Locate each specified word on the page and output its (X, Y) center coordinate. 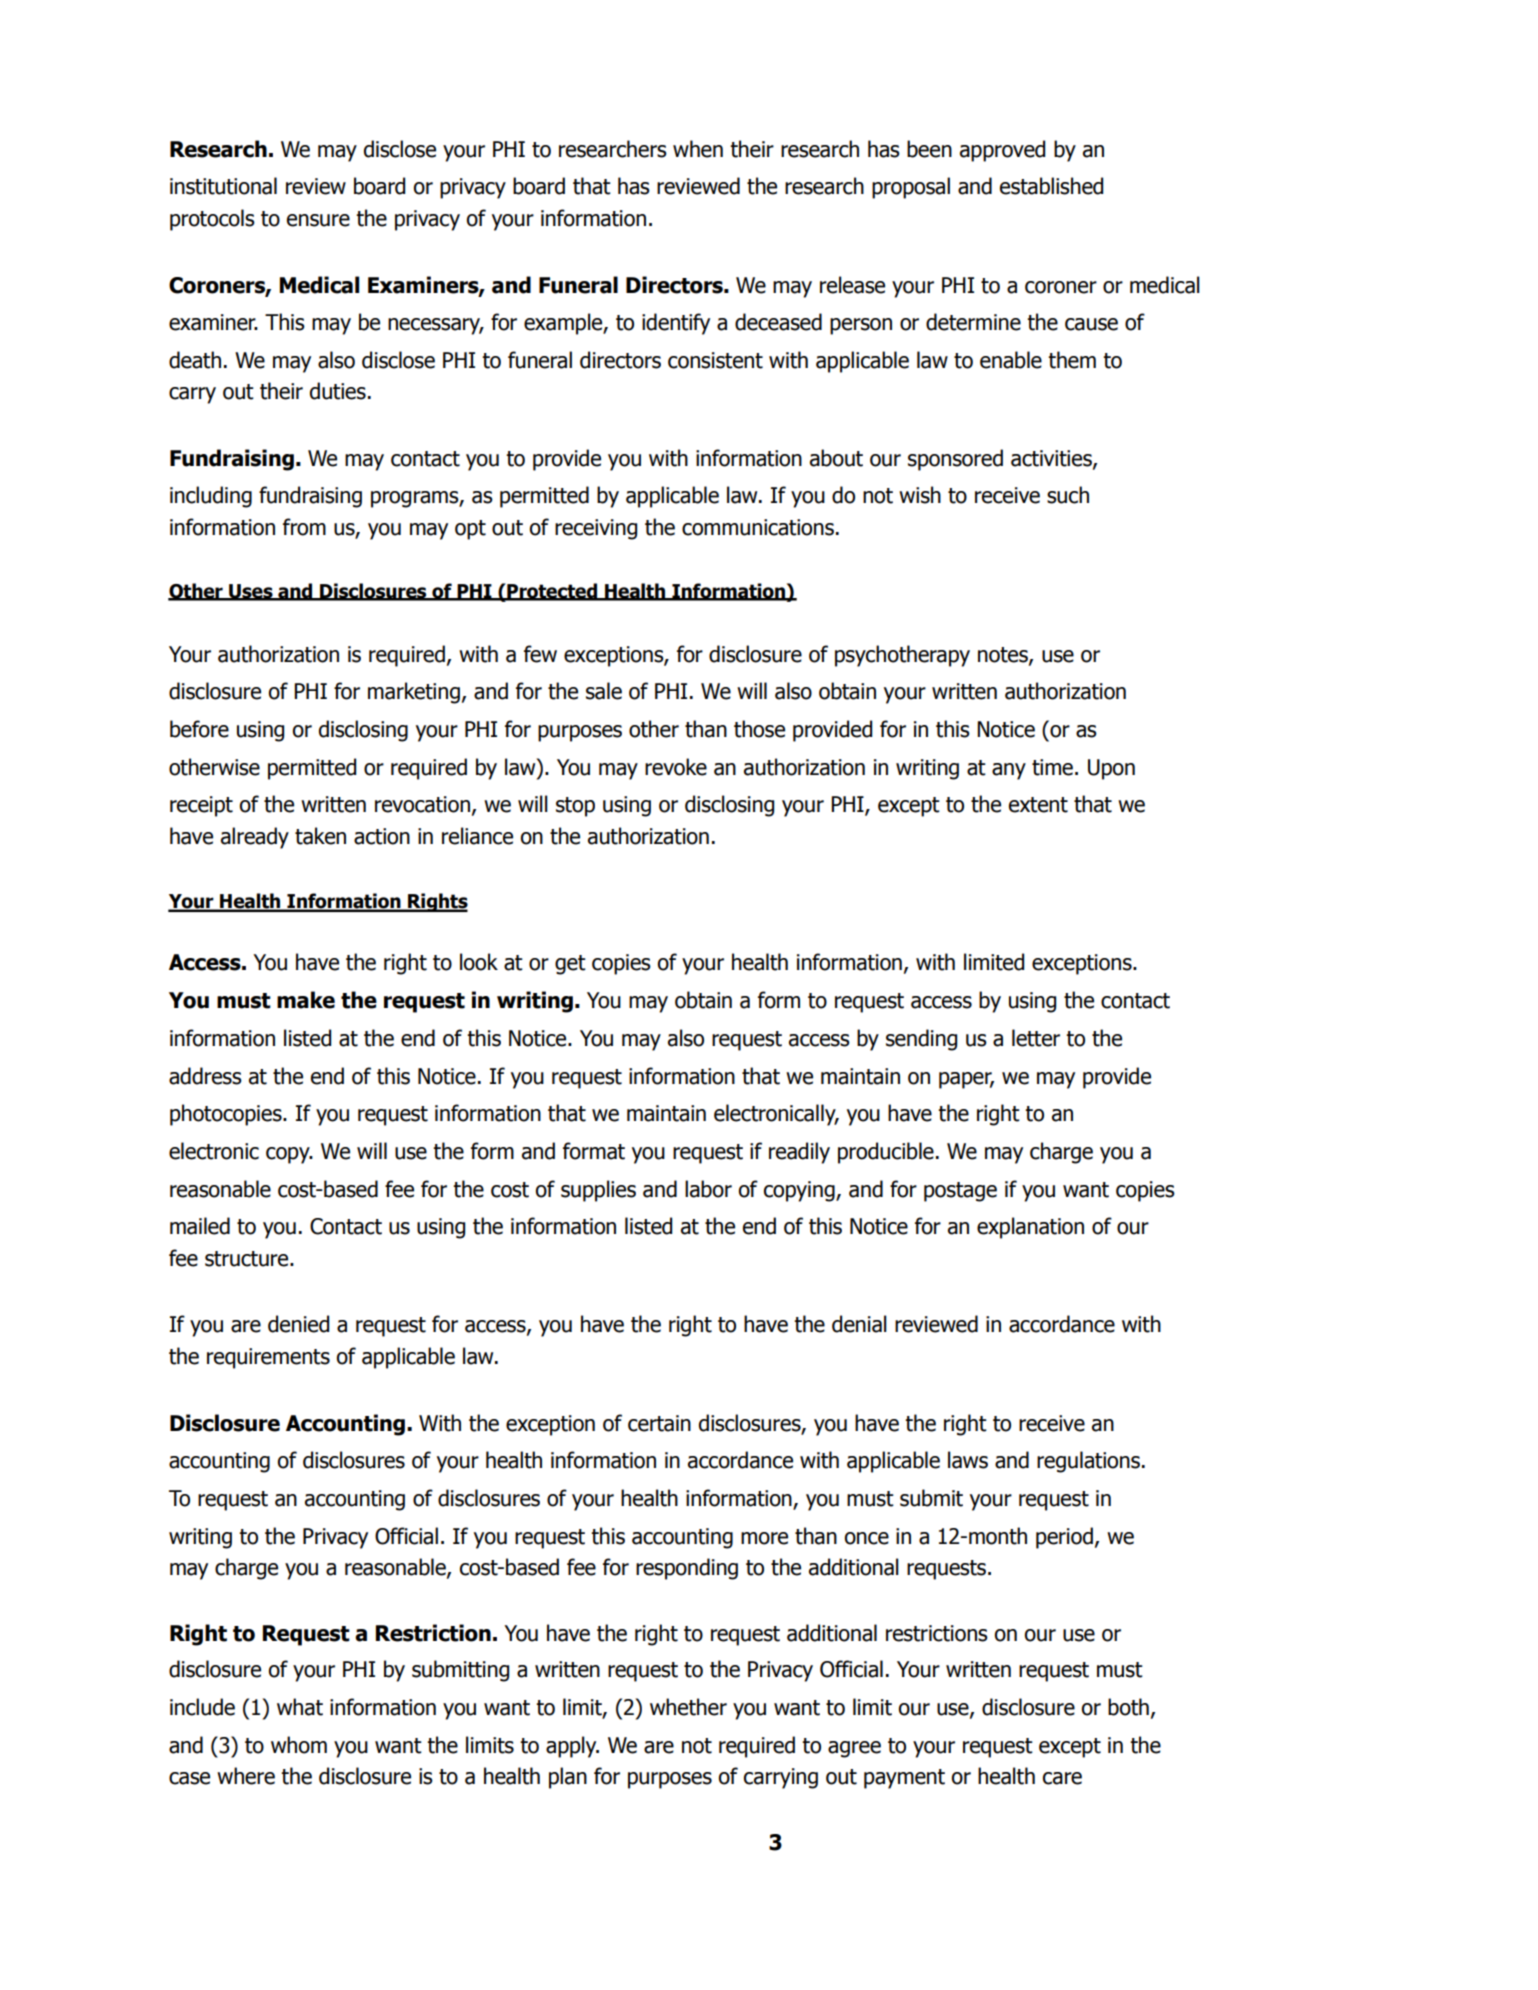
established (1051, 186)
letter (1036, 1038)
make (306, 1000)
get (570, 965)
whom (299, 1745)
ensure (318, 220)
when (698, 149)
